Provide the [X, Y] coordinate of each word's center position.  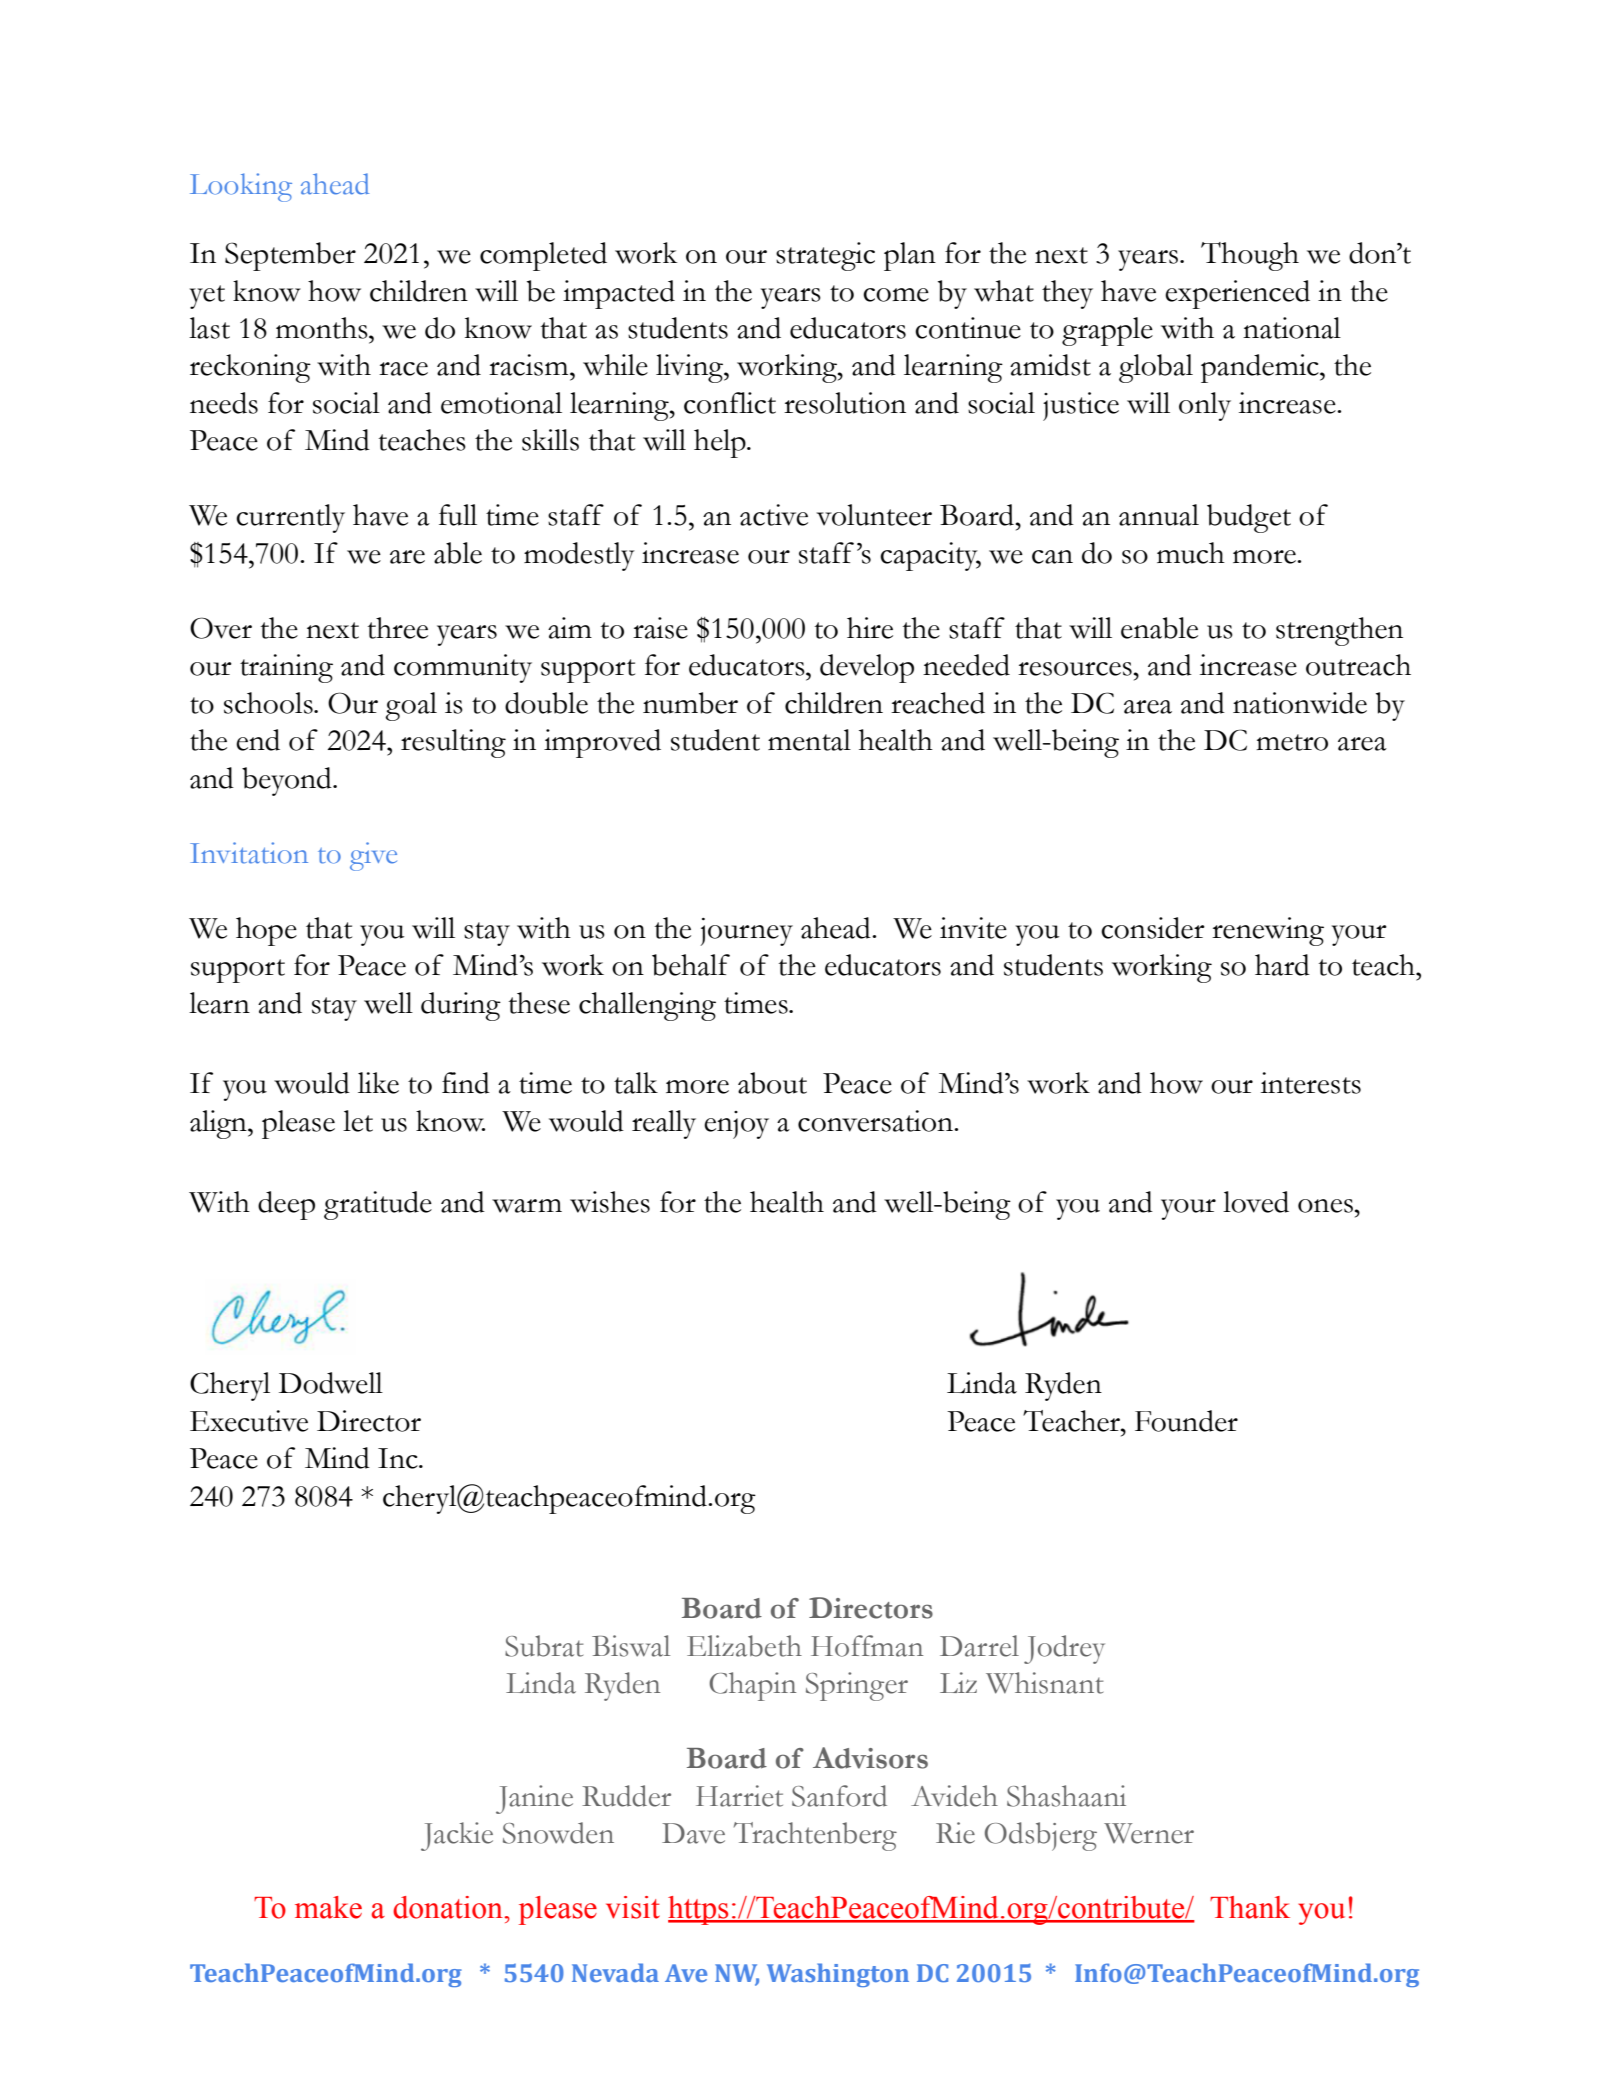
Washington [838, 1975]
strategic [825, 256]
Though [1250, 256]
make [328, 1907]
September [290, 256]
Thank [1250, 1907]
